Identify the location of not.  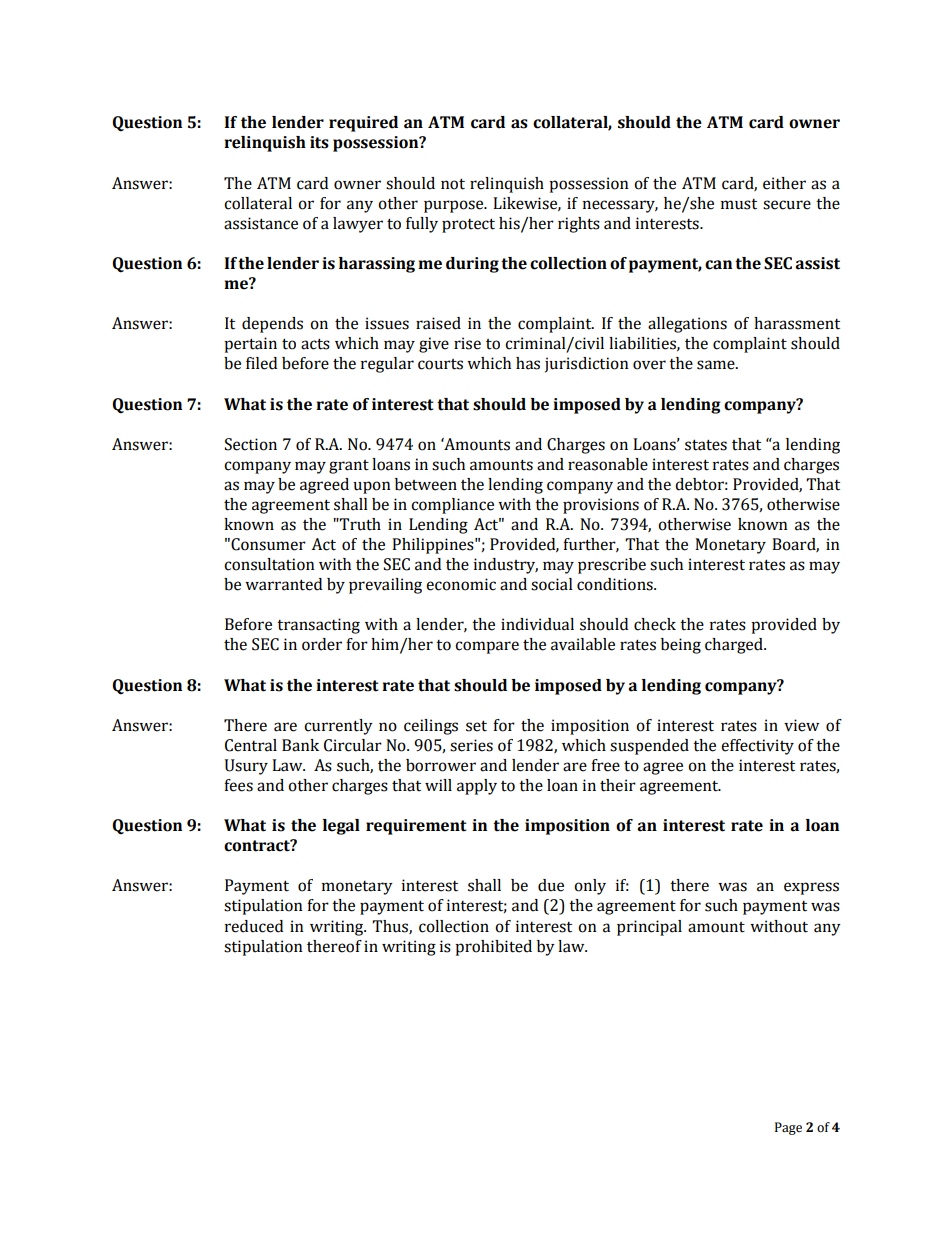
(453, 184).
